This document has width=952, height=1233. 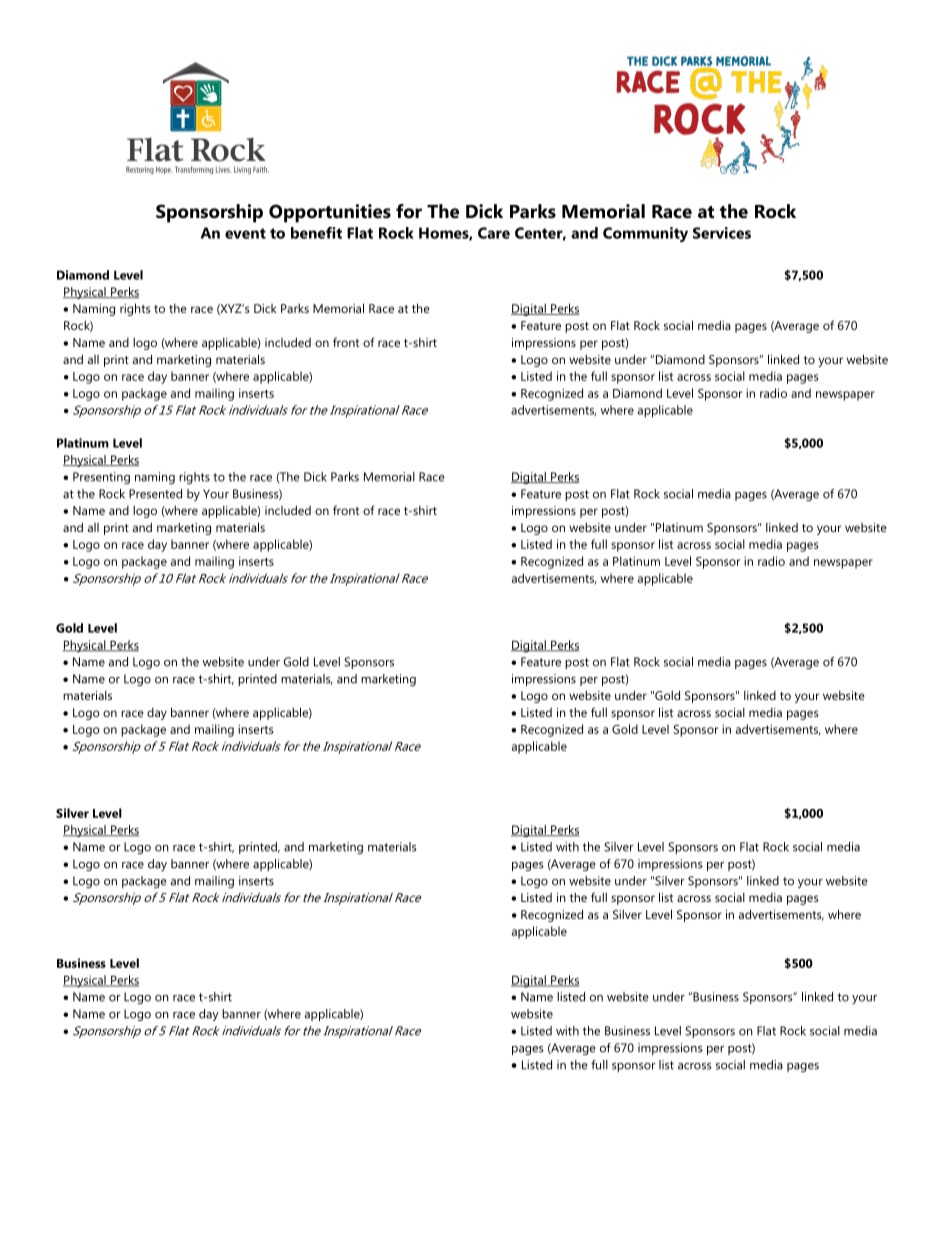 What do you see at coordinates (330, 213) in the document?
I see `Opportunities` at bounding box center [330, 213].
